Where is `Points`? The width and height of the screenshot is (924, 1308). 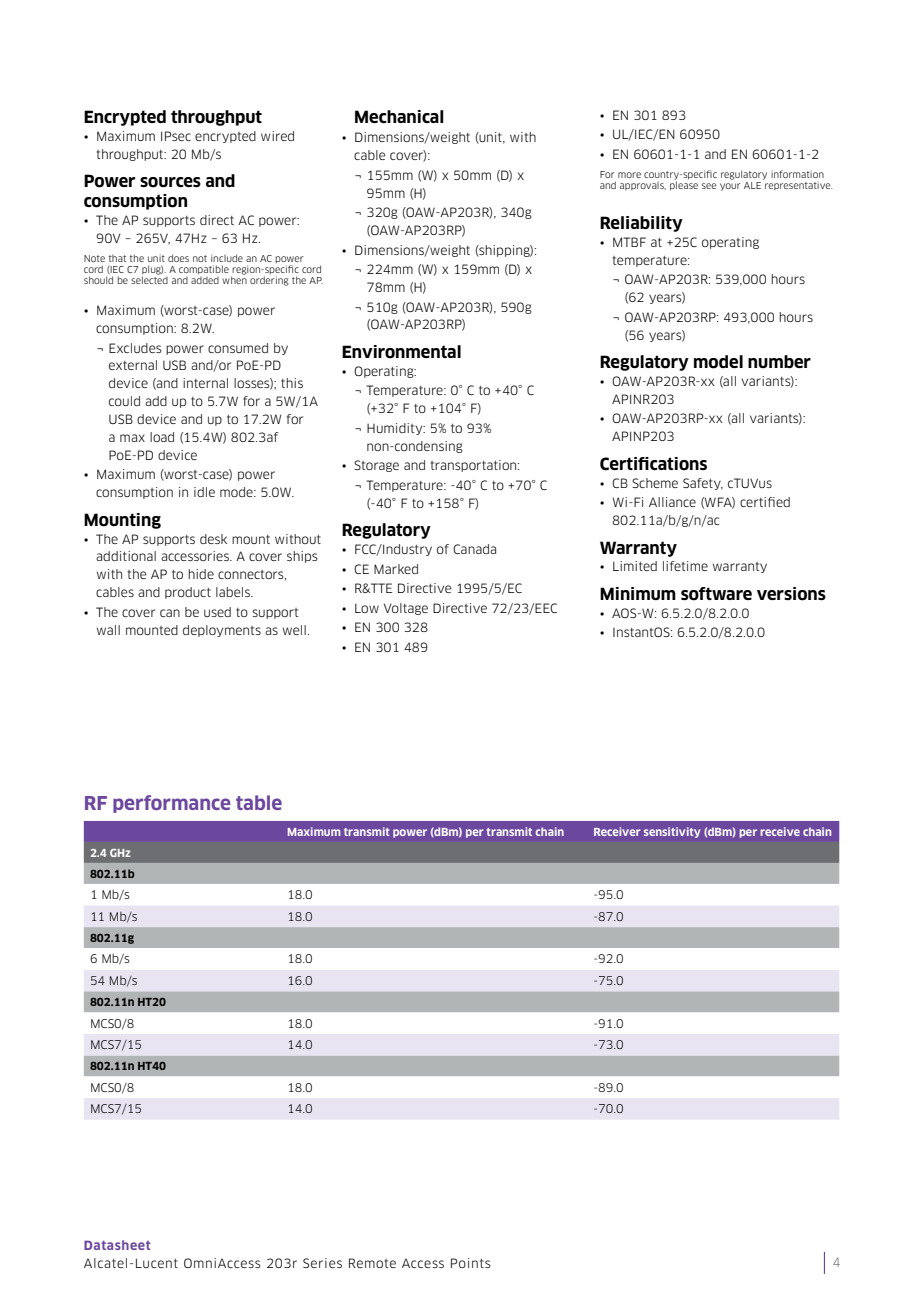 Points is located at coordinates (470, 1263).
